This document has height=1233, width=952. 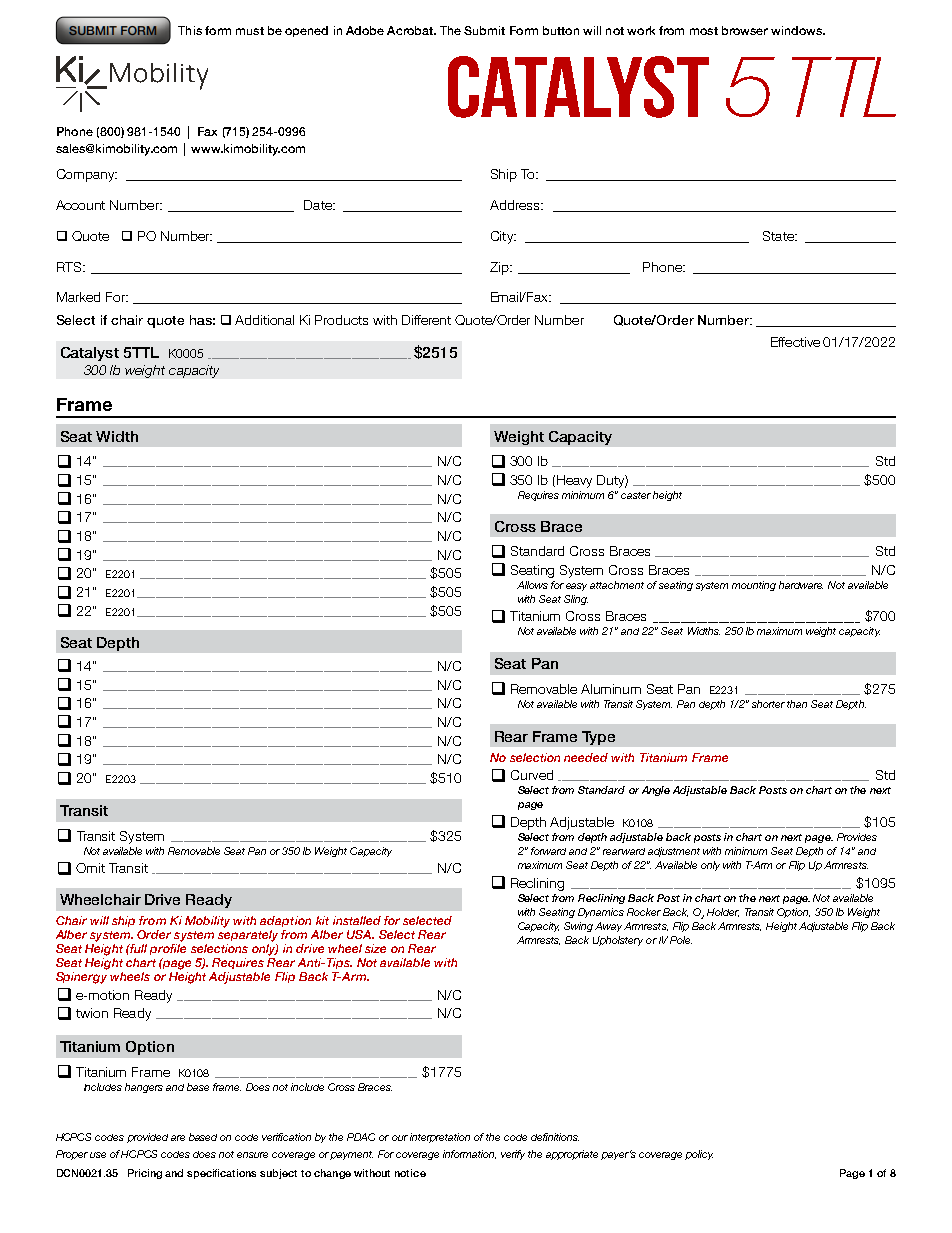 What do you see at coordinates (779, 236) in the document?
I see `State` at bounding box center [779, 236].
